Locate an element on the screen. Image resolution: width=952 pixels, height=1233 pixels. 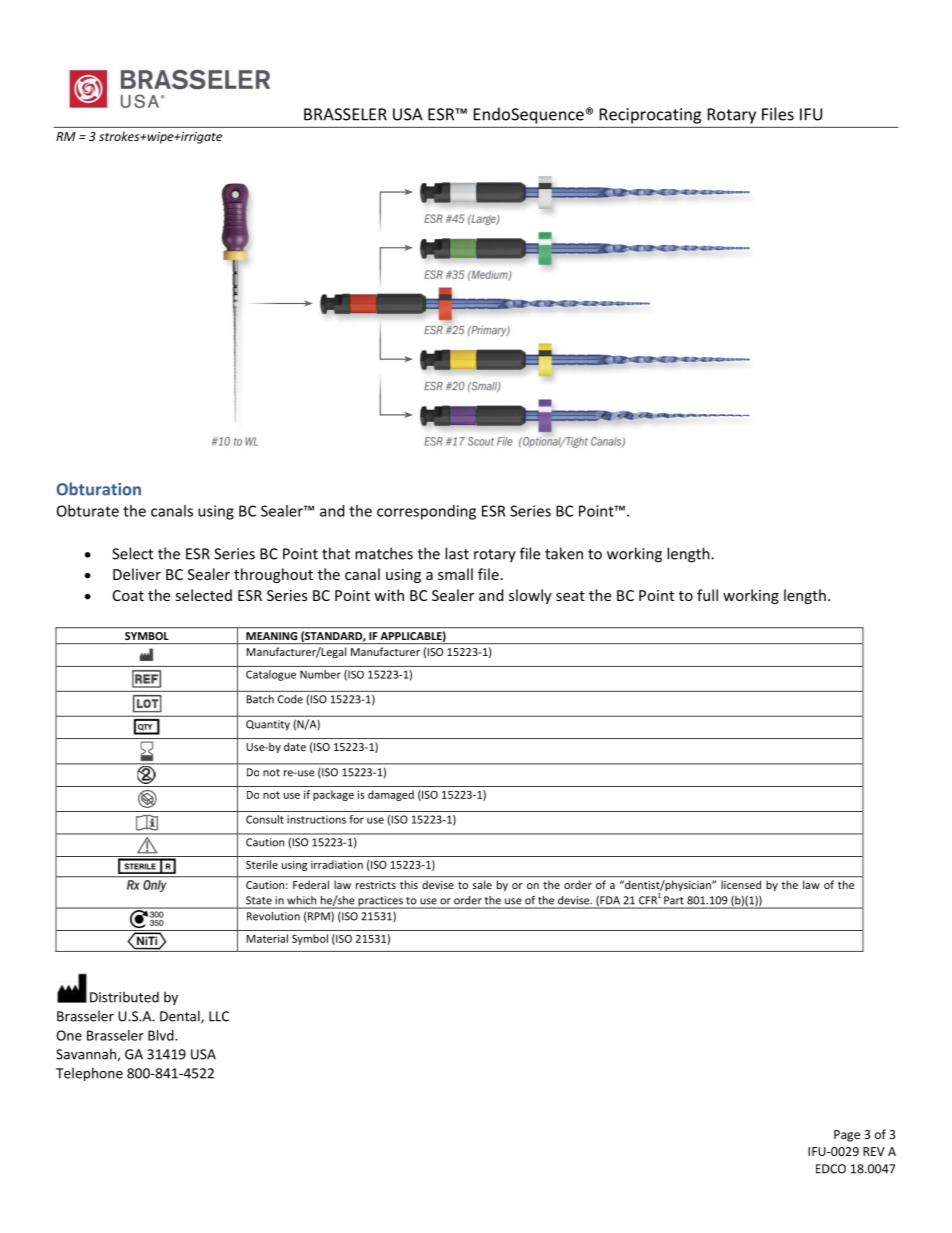
LLC is located at coordinates (219, 1016).
